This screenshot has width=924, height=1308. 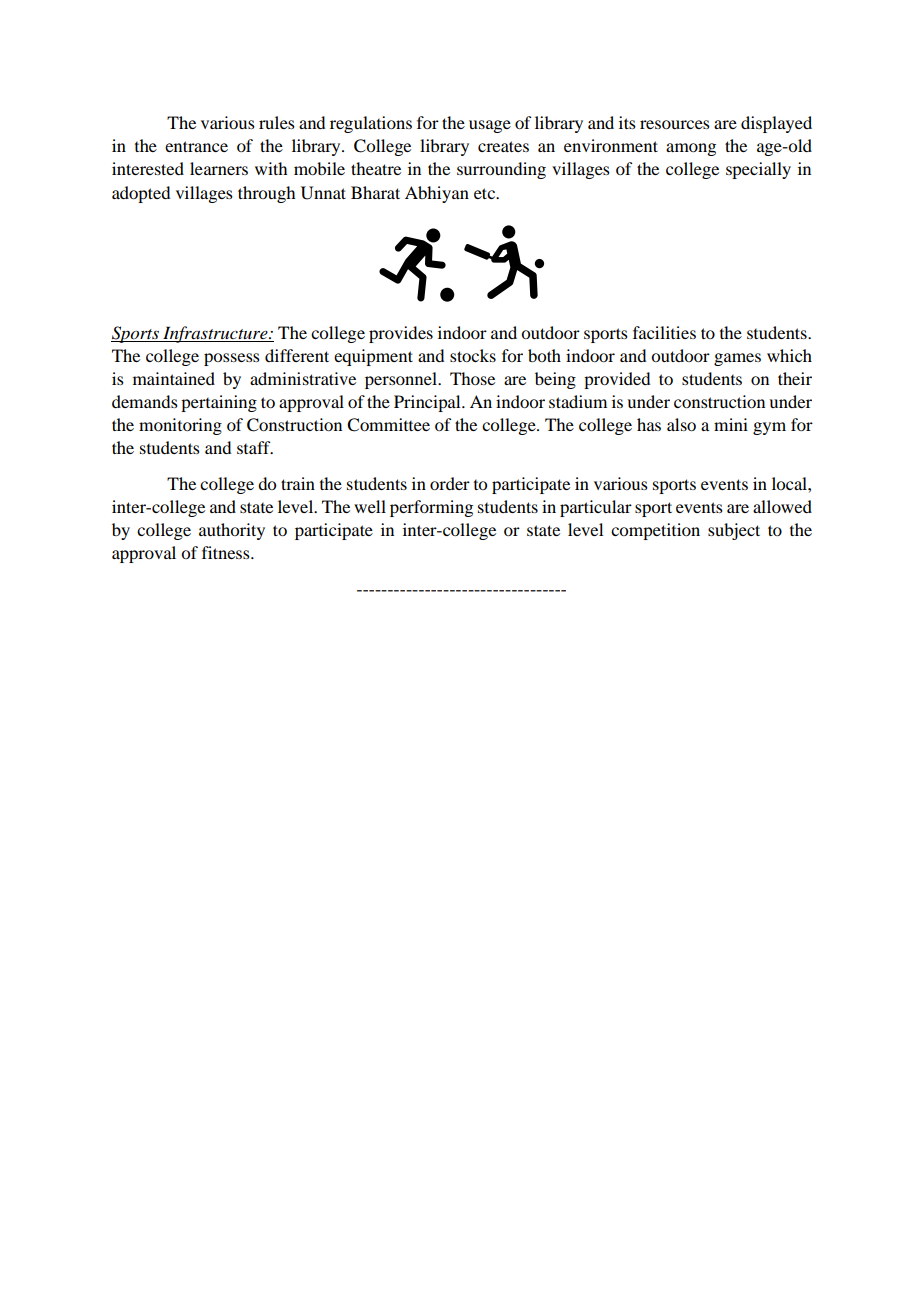 What do you see at coordinates (431, 508) in the screenshot?
I see `performing` at bounding box center [431, 508].
